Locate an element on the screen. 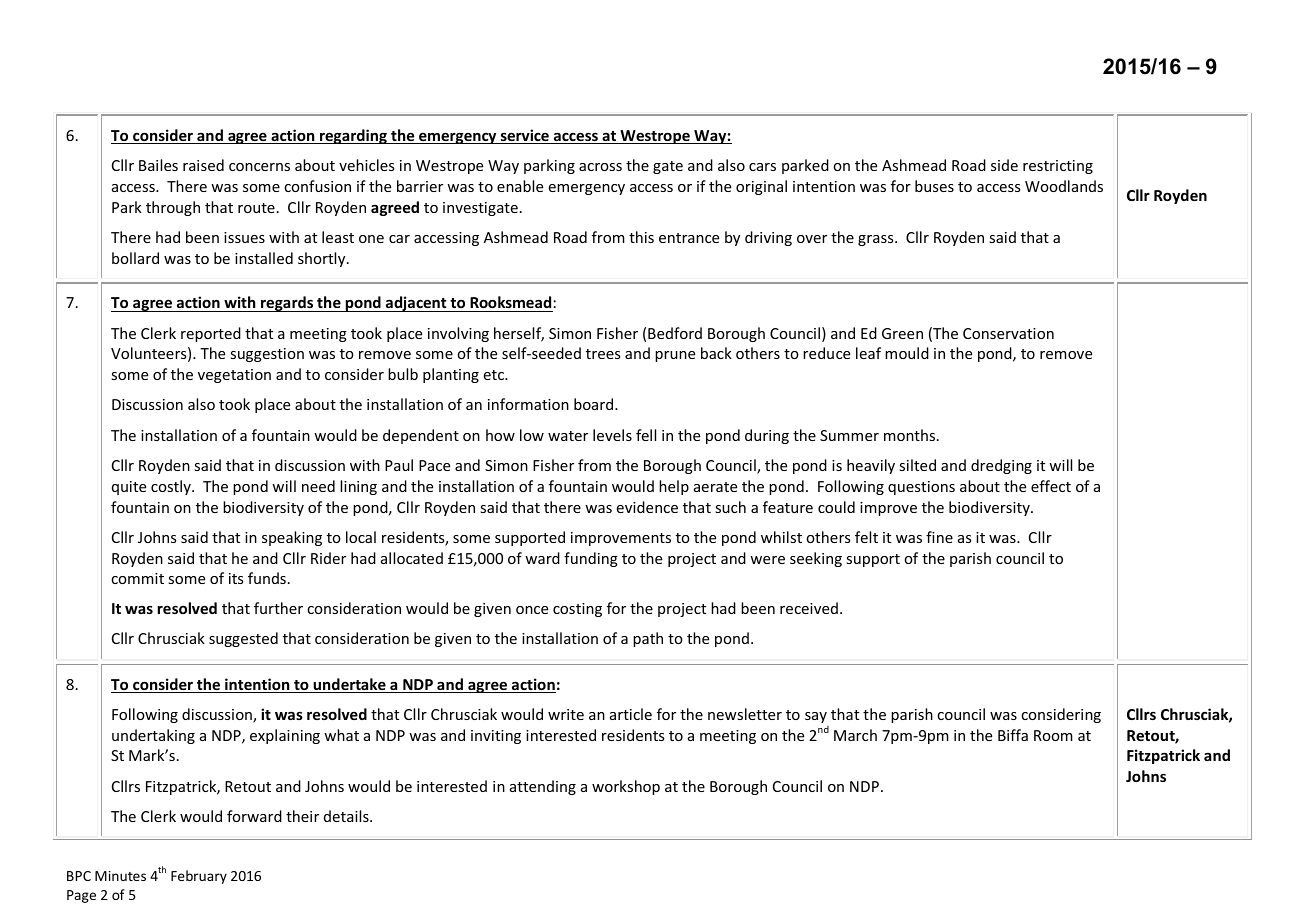  months is located at coordinates (911, 435).
